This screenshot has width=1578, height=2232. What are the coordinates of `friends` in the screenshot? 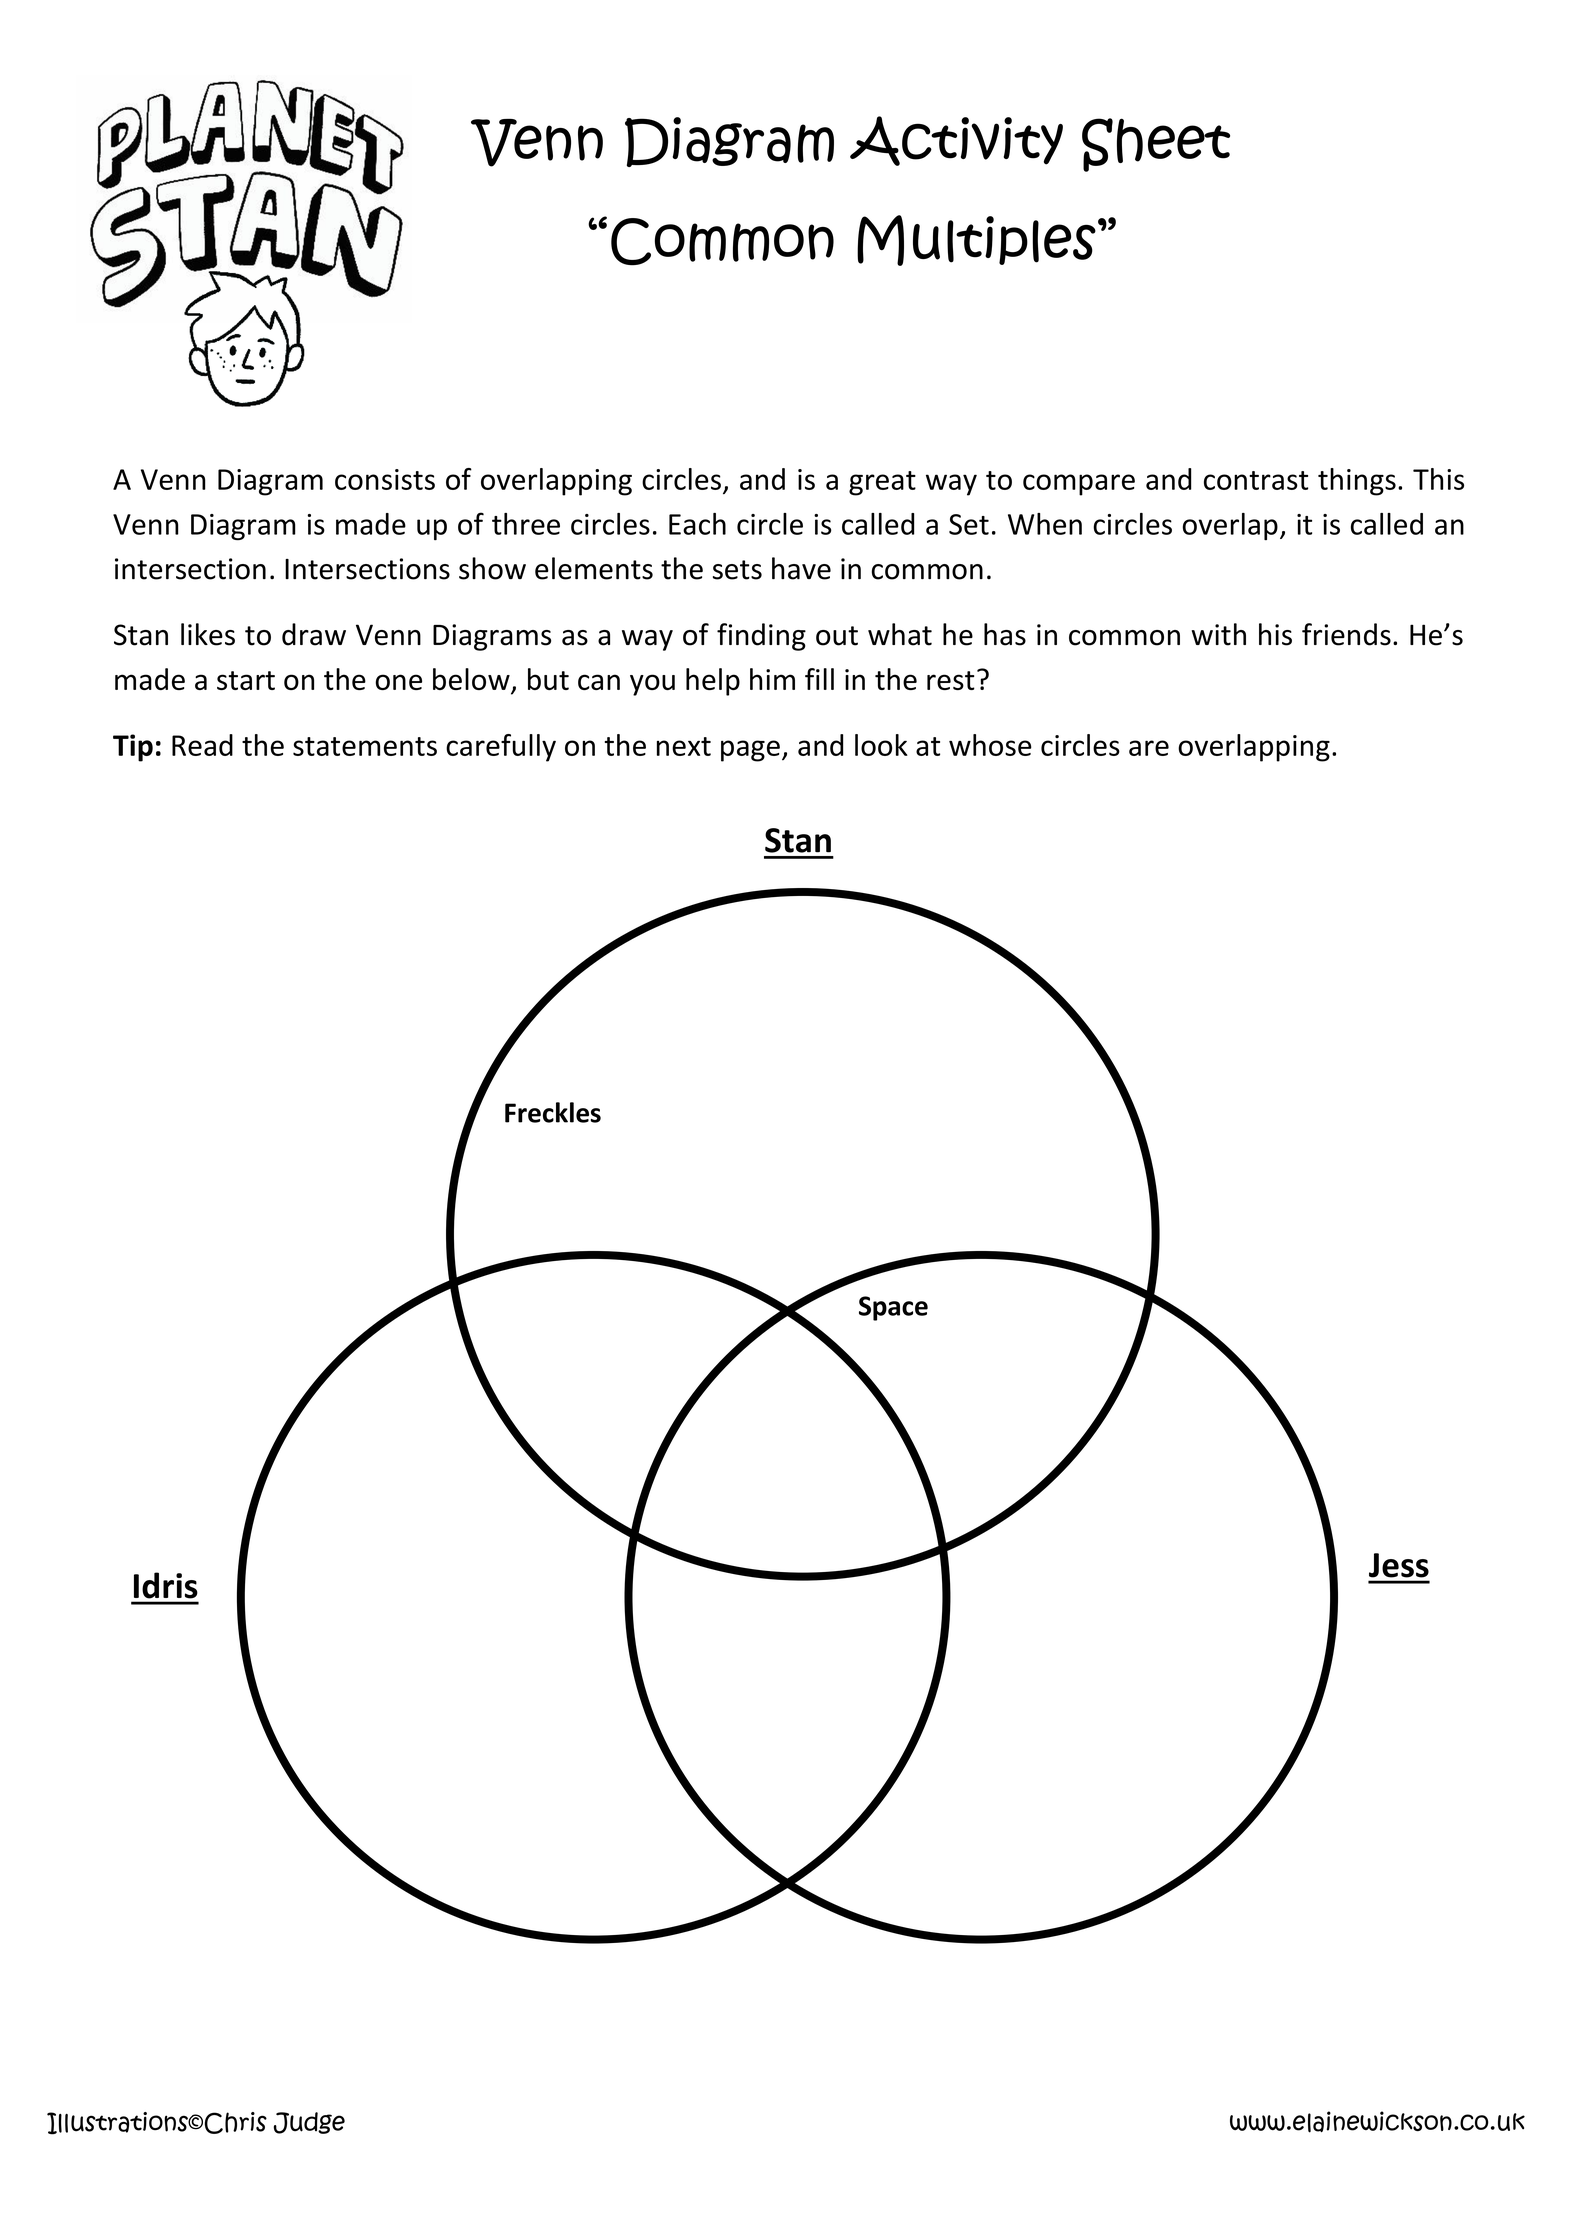 It's located at (1346, 634).
